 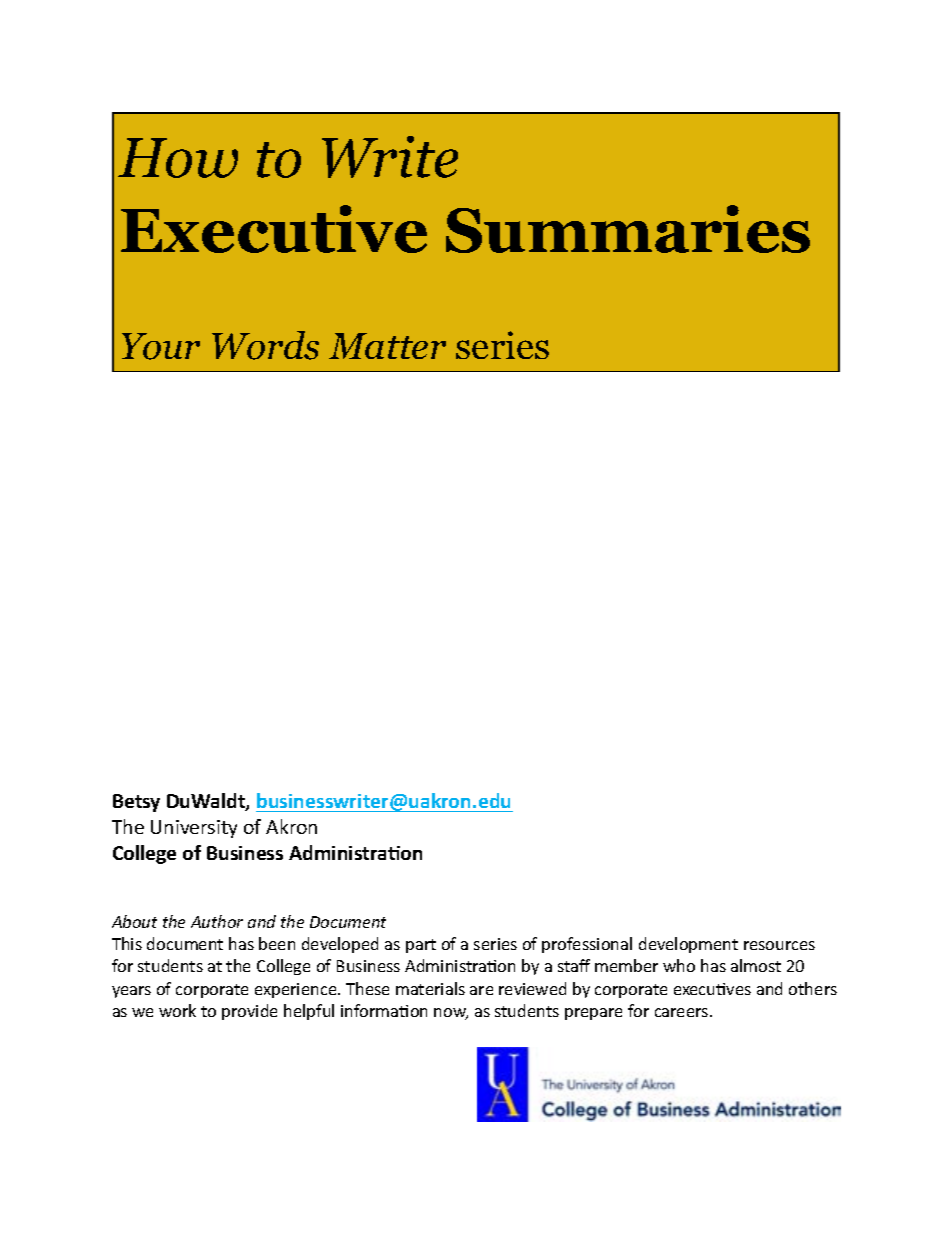 I want to click on Matter, so click(x=387, y=346).
